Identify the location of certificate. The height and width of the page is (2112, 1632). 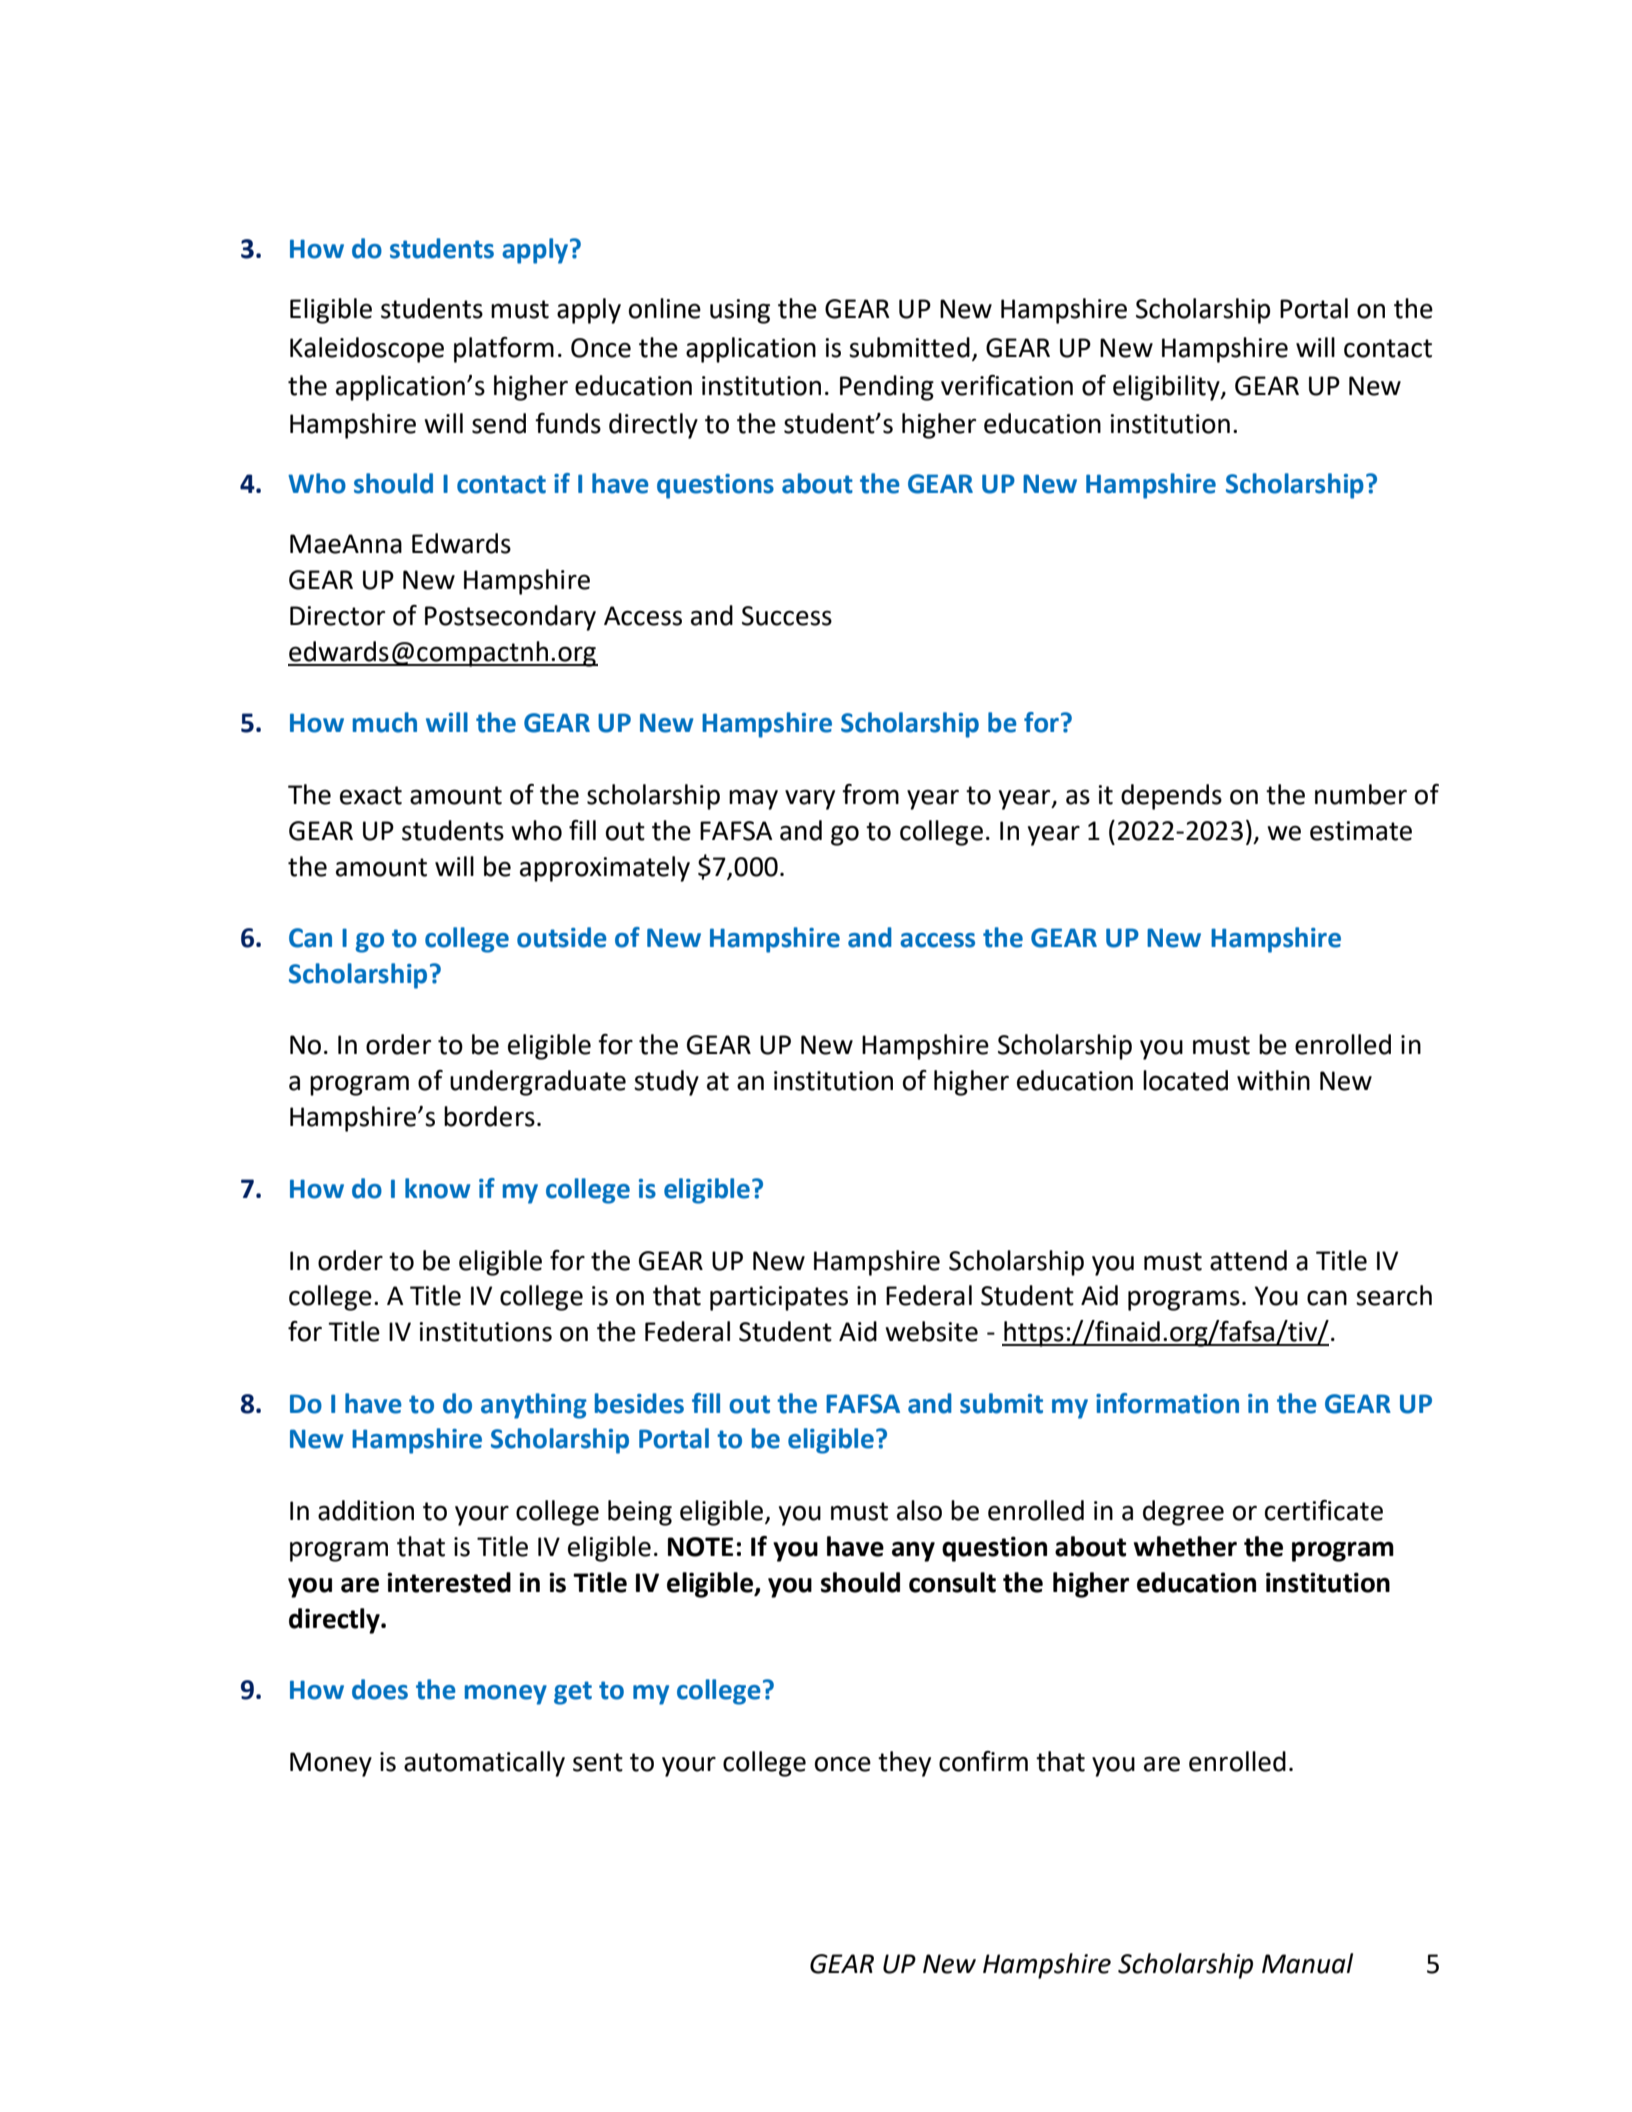
(1324, 1510).
